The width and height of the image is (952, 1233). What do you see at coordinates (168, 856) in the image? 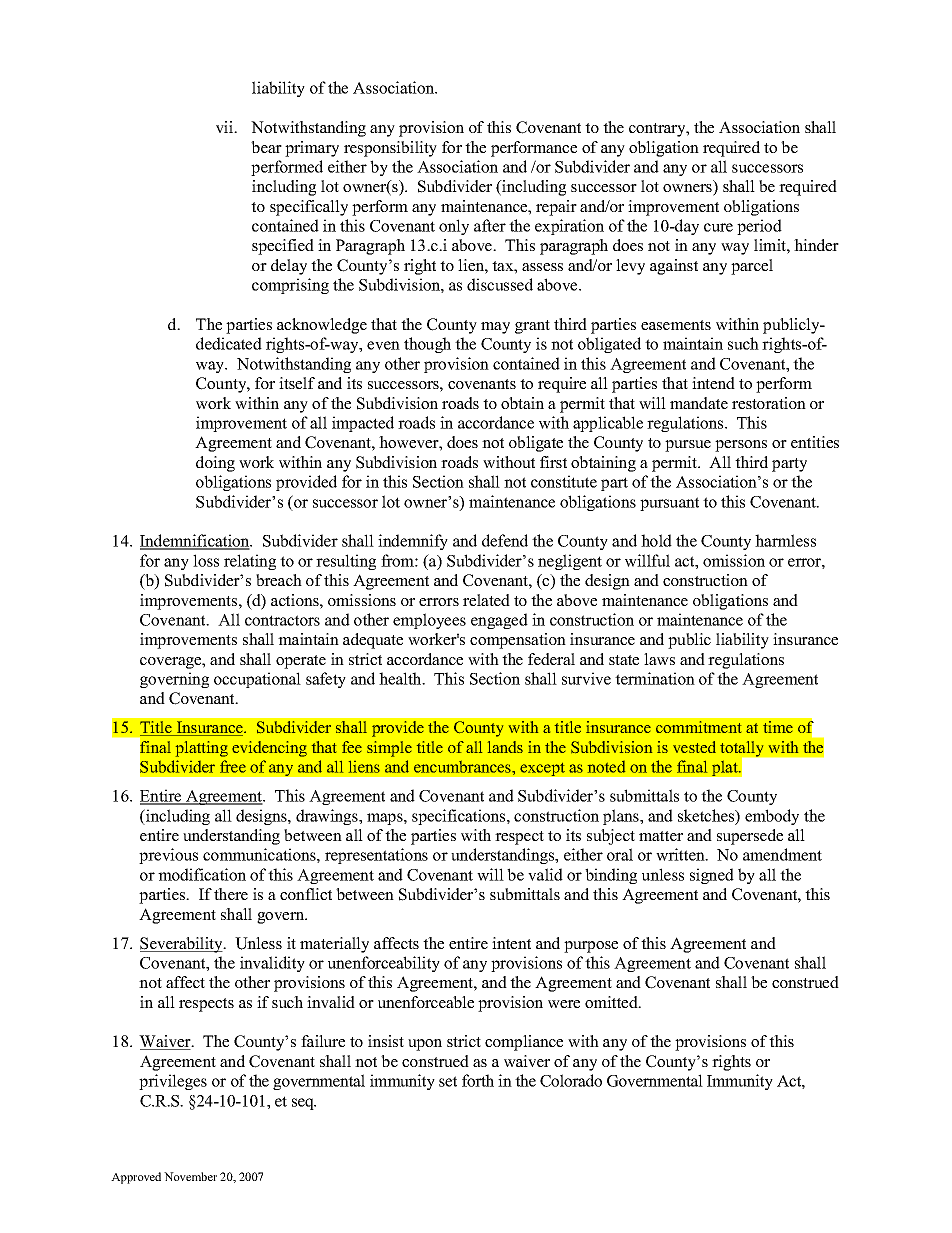
I see `previous` at bounding box center [168, 856].
